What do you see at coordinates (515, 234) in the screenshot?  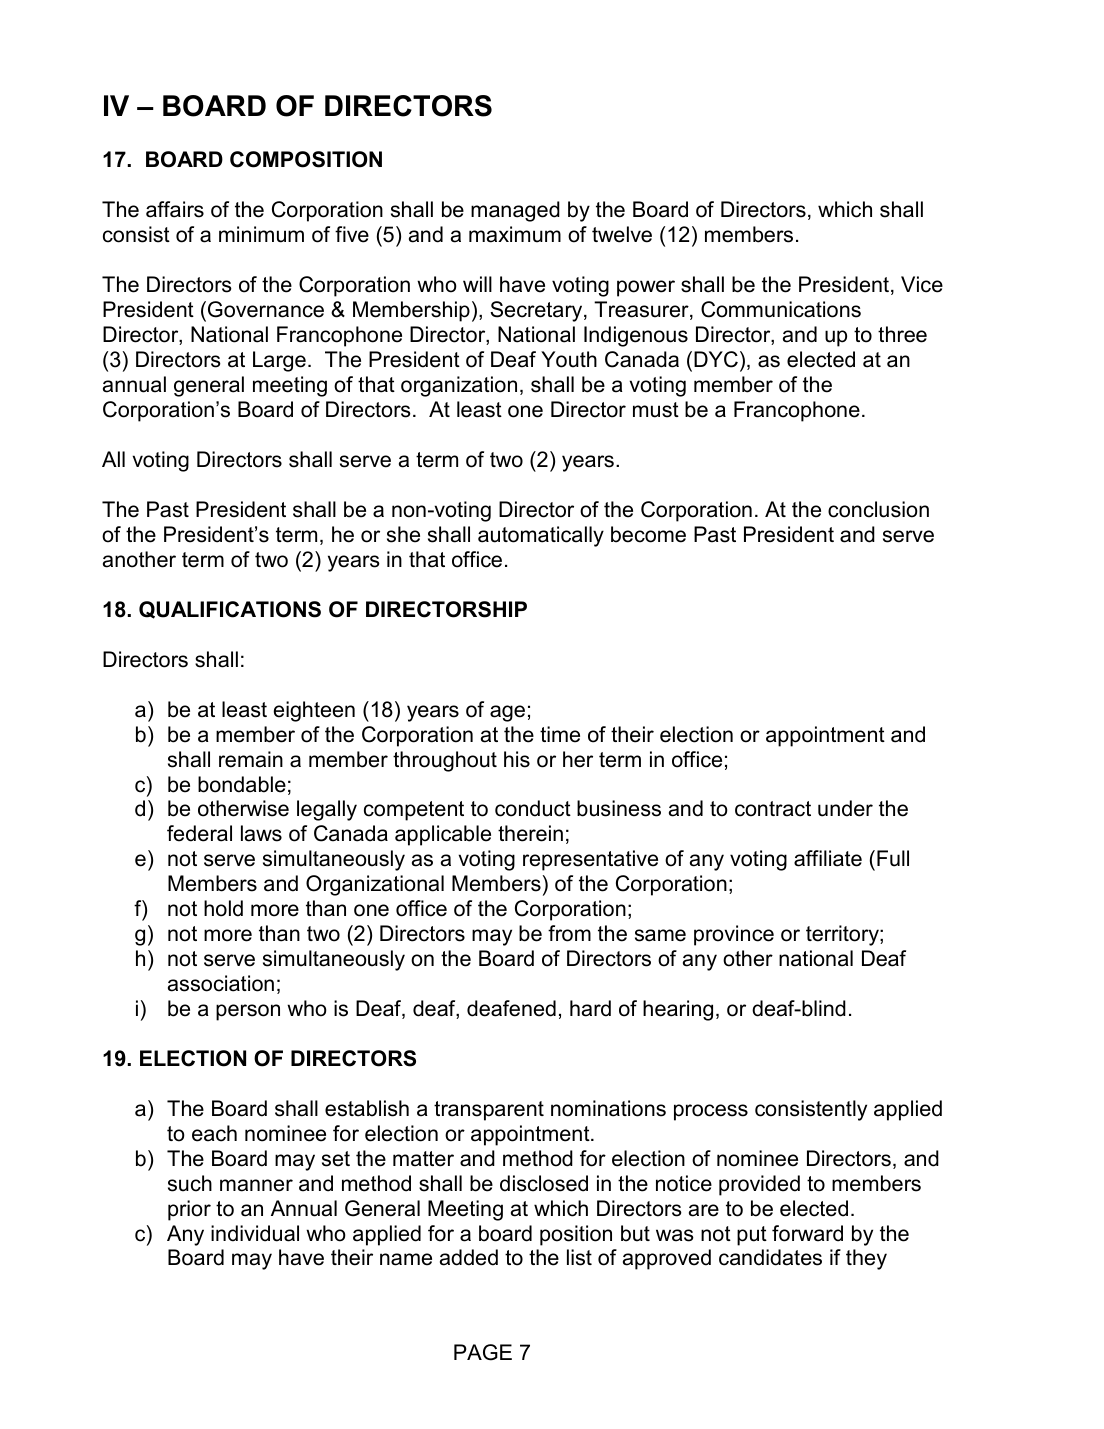 I see `maximum` at bounding box center [515, 234].
